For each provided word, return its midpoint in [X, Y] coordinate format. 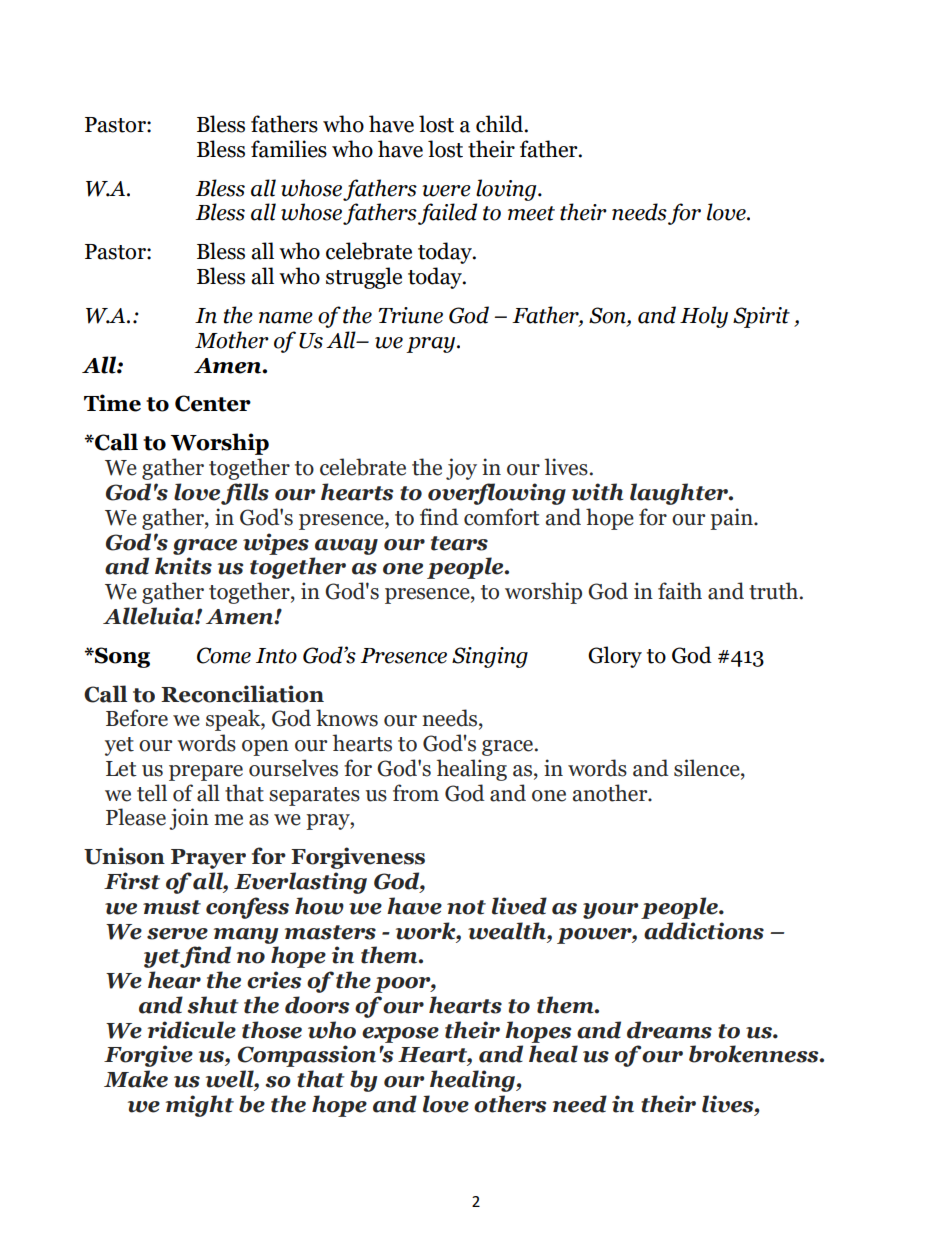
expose [400, 1035]
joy [461, 469]
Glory [615, 657]
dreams [669, 1030]
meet [531, 213]
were [446, 191]
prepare [206, 773]
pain [732, 519]
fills [245, 494]
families [289, 149]
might [200, 1106]
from [416, 793]
